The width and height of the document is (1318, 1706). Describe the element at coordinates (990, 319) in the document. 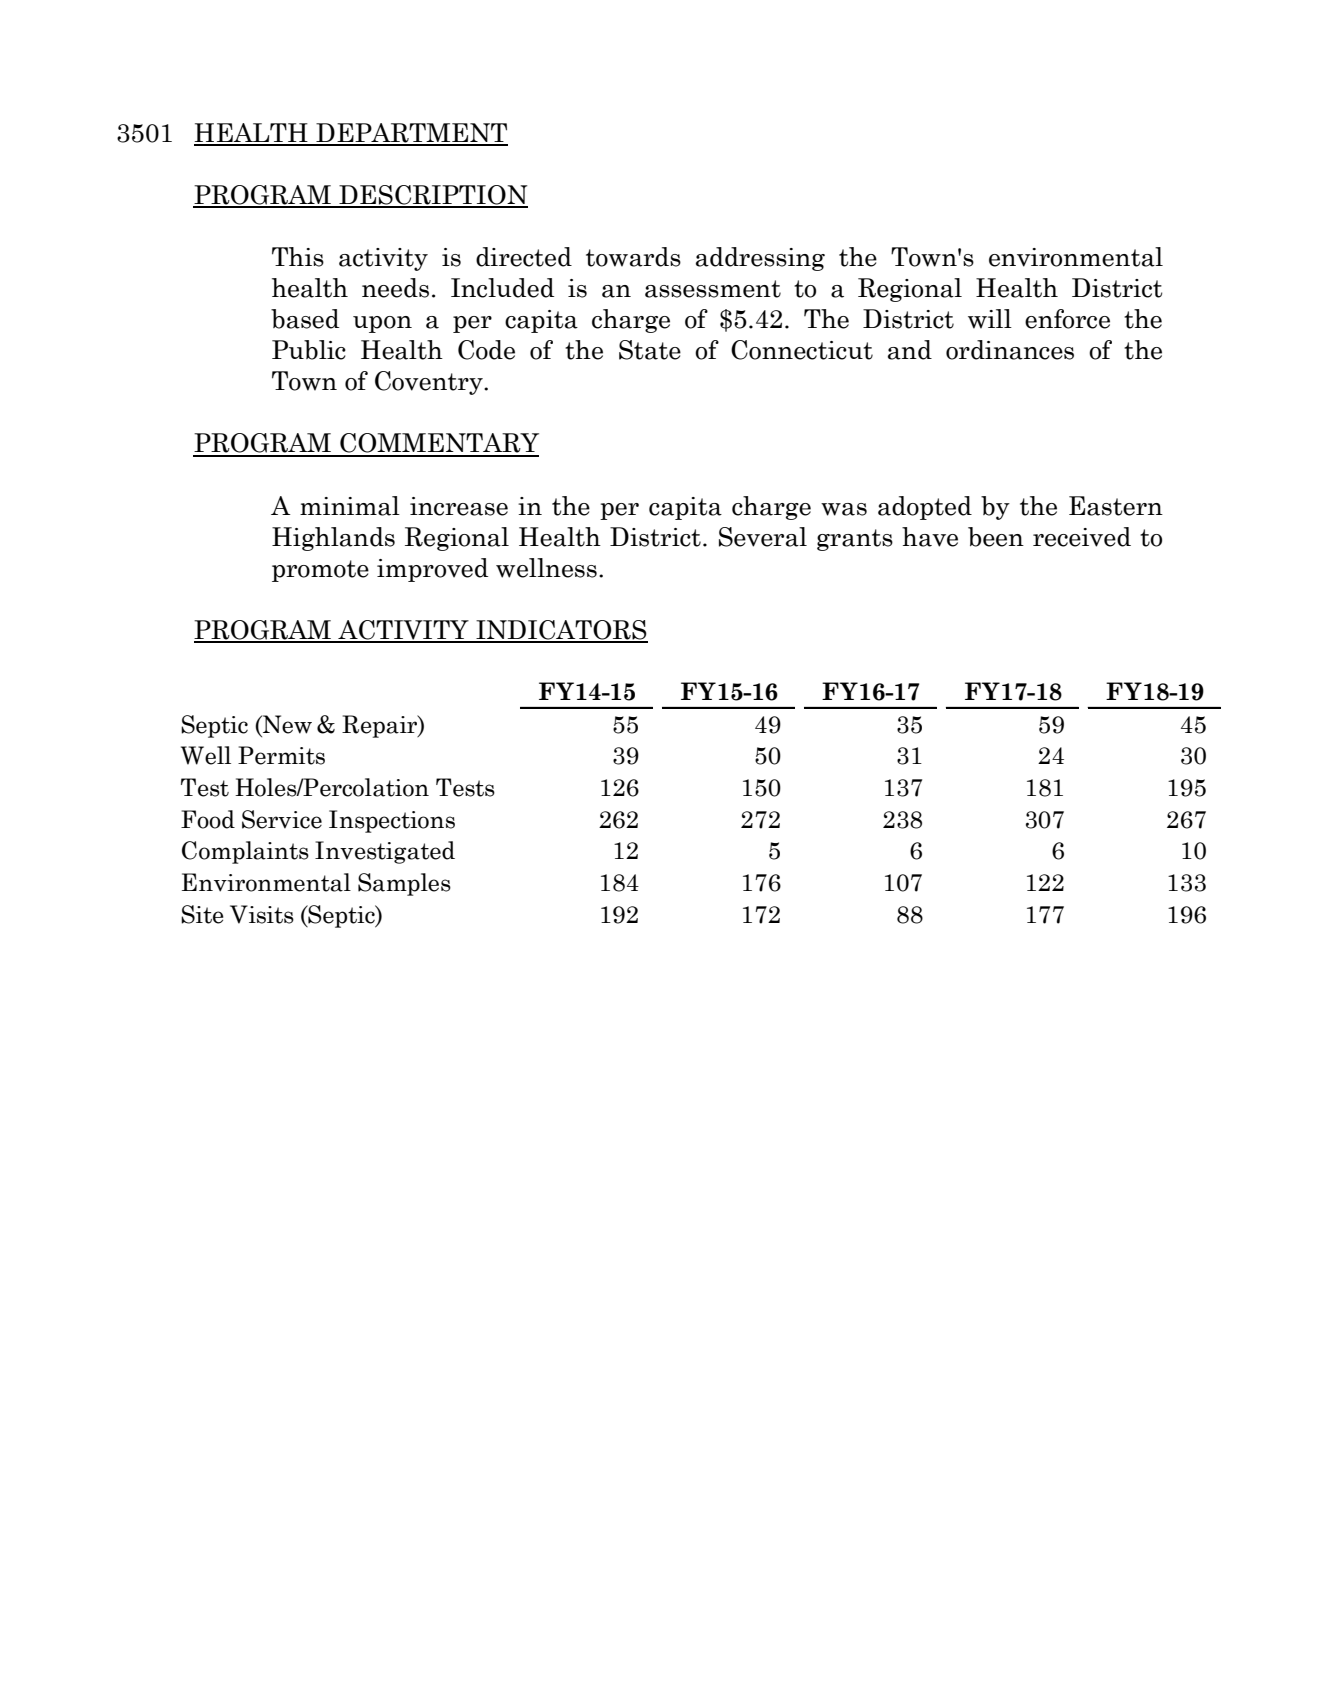

I see `will` at that location.
